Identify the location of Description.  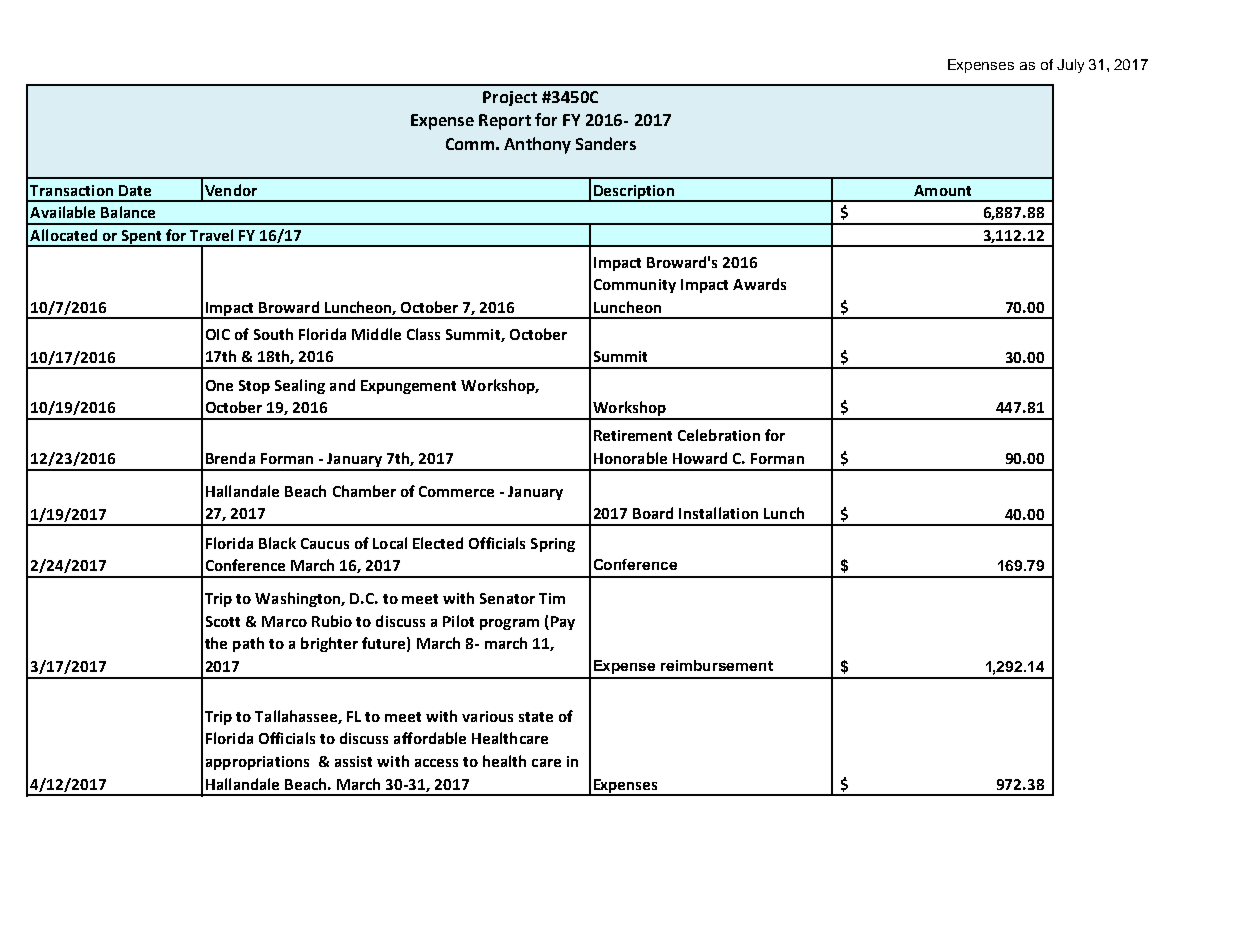
(634, 193).
